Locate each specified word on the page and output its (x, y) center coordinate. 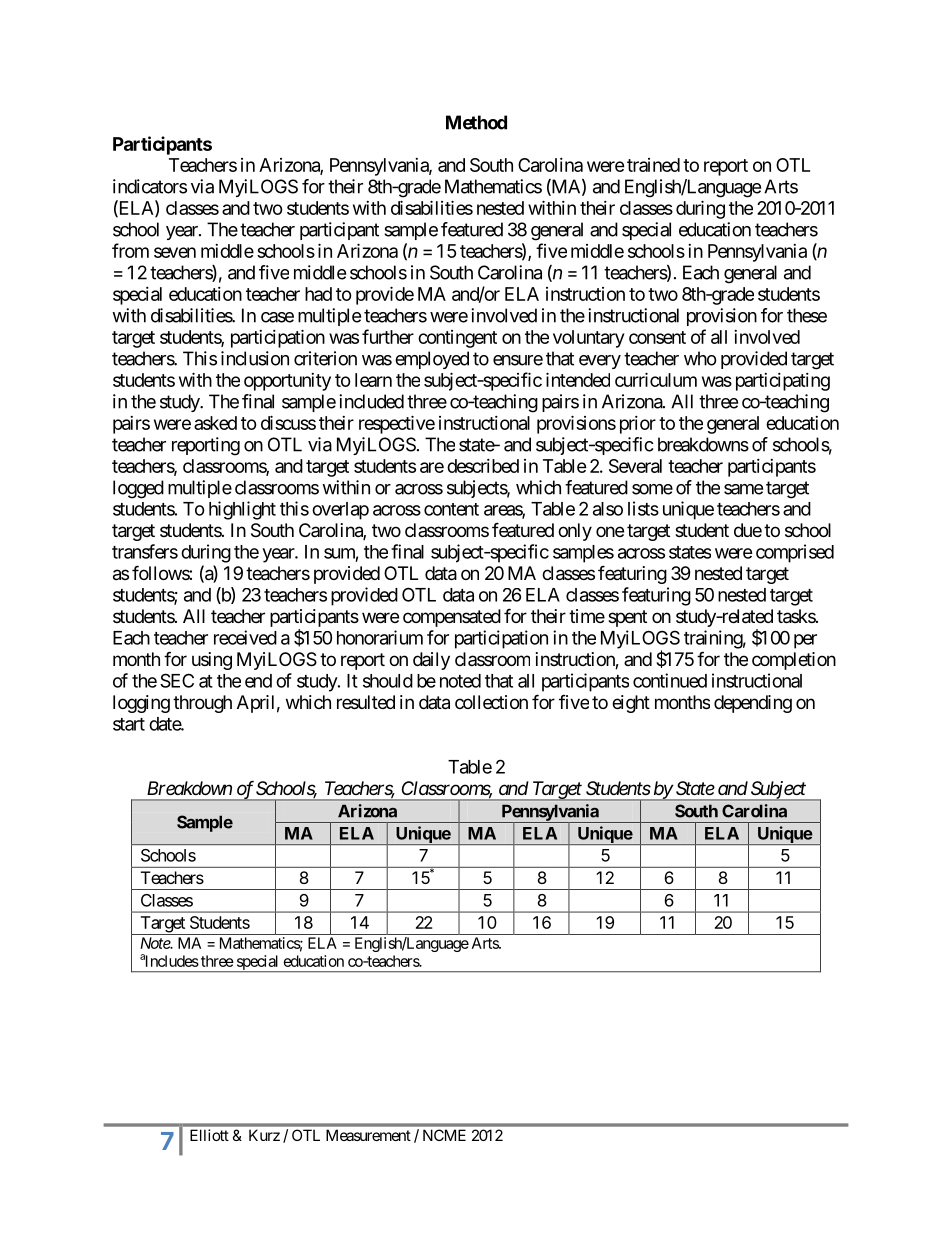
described (483, 466)
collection (491, 702)
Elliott (209, 1135)
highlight (242, 510)
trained (653, 165)
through (202, 704)
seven (175, 252)
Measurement (368, 1135)
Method (476, 122)
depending (753, 704)
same (743, 489)
